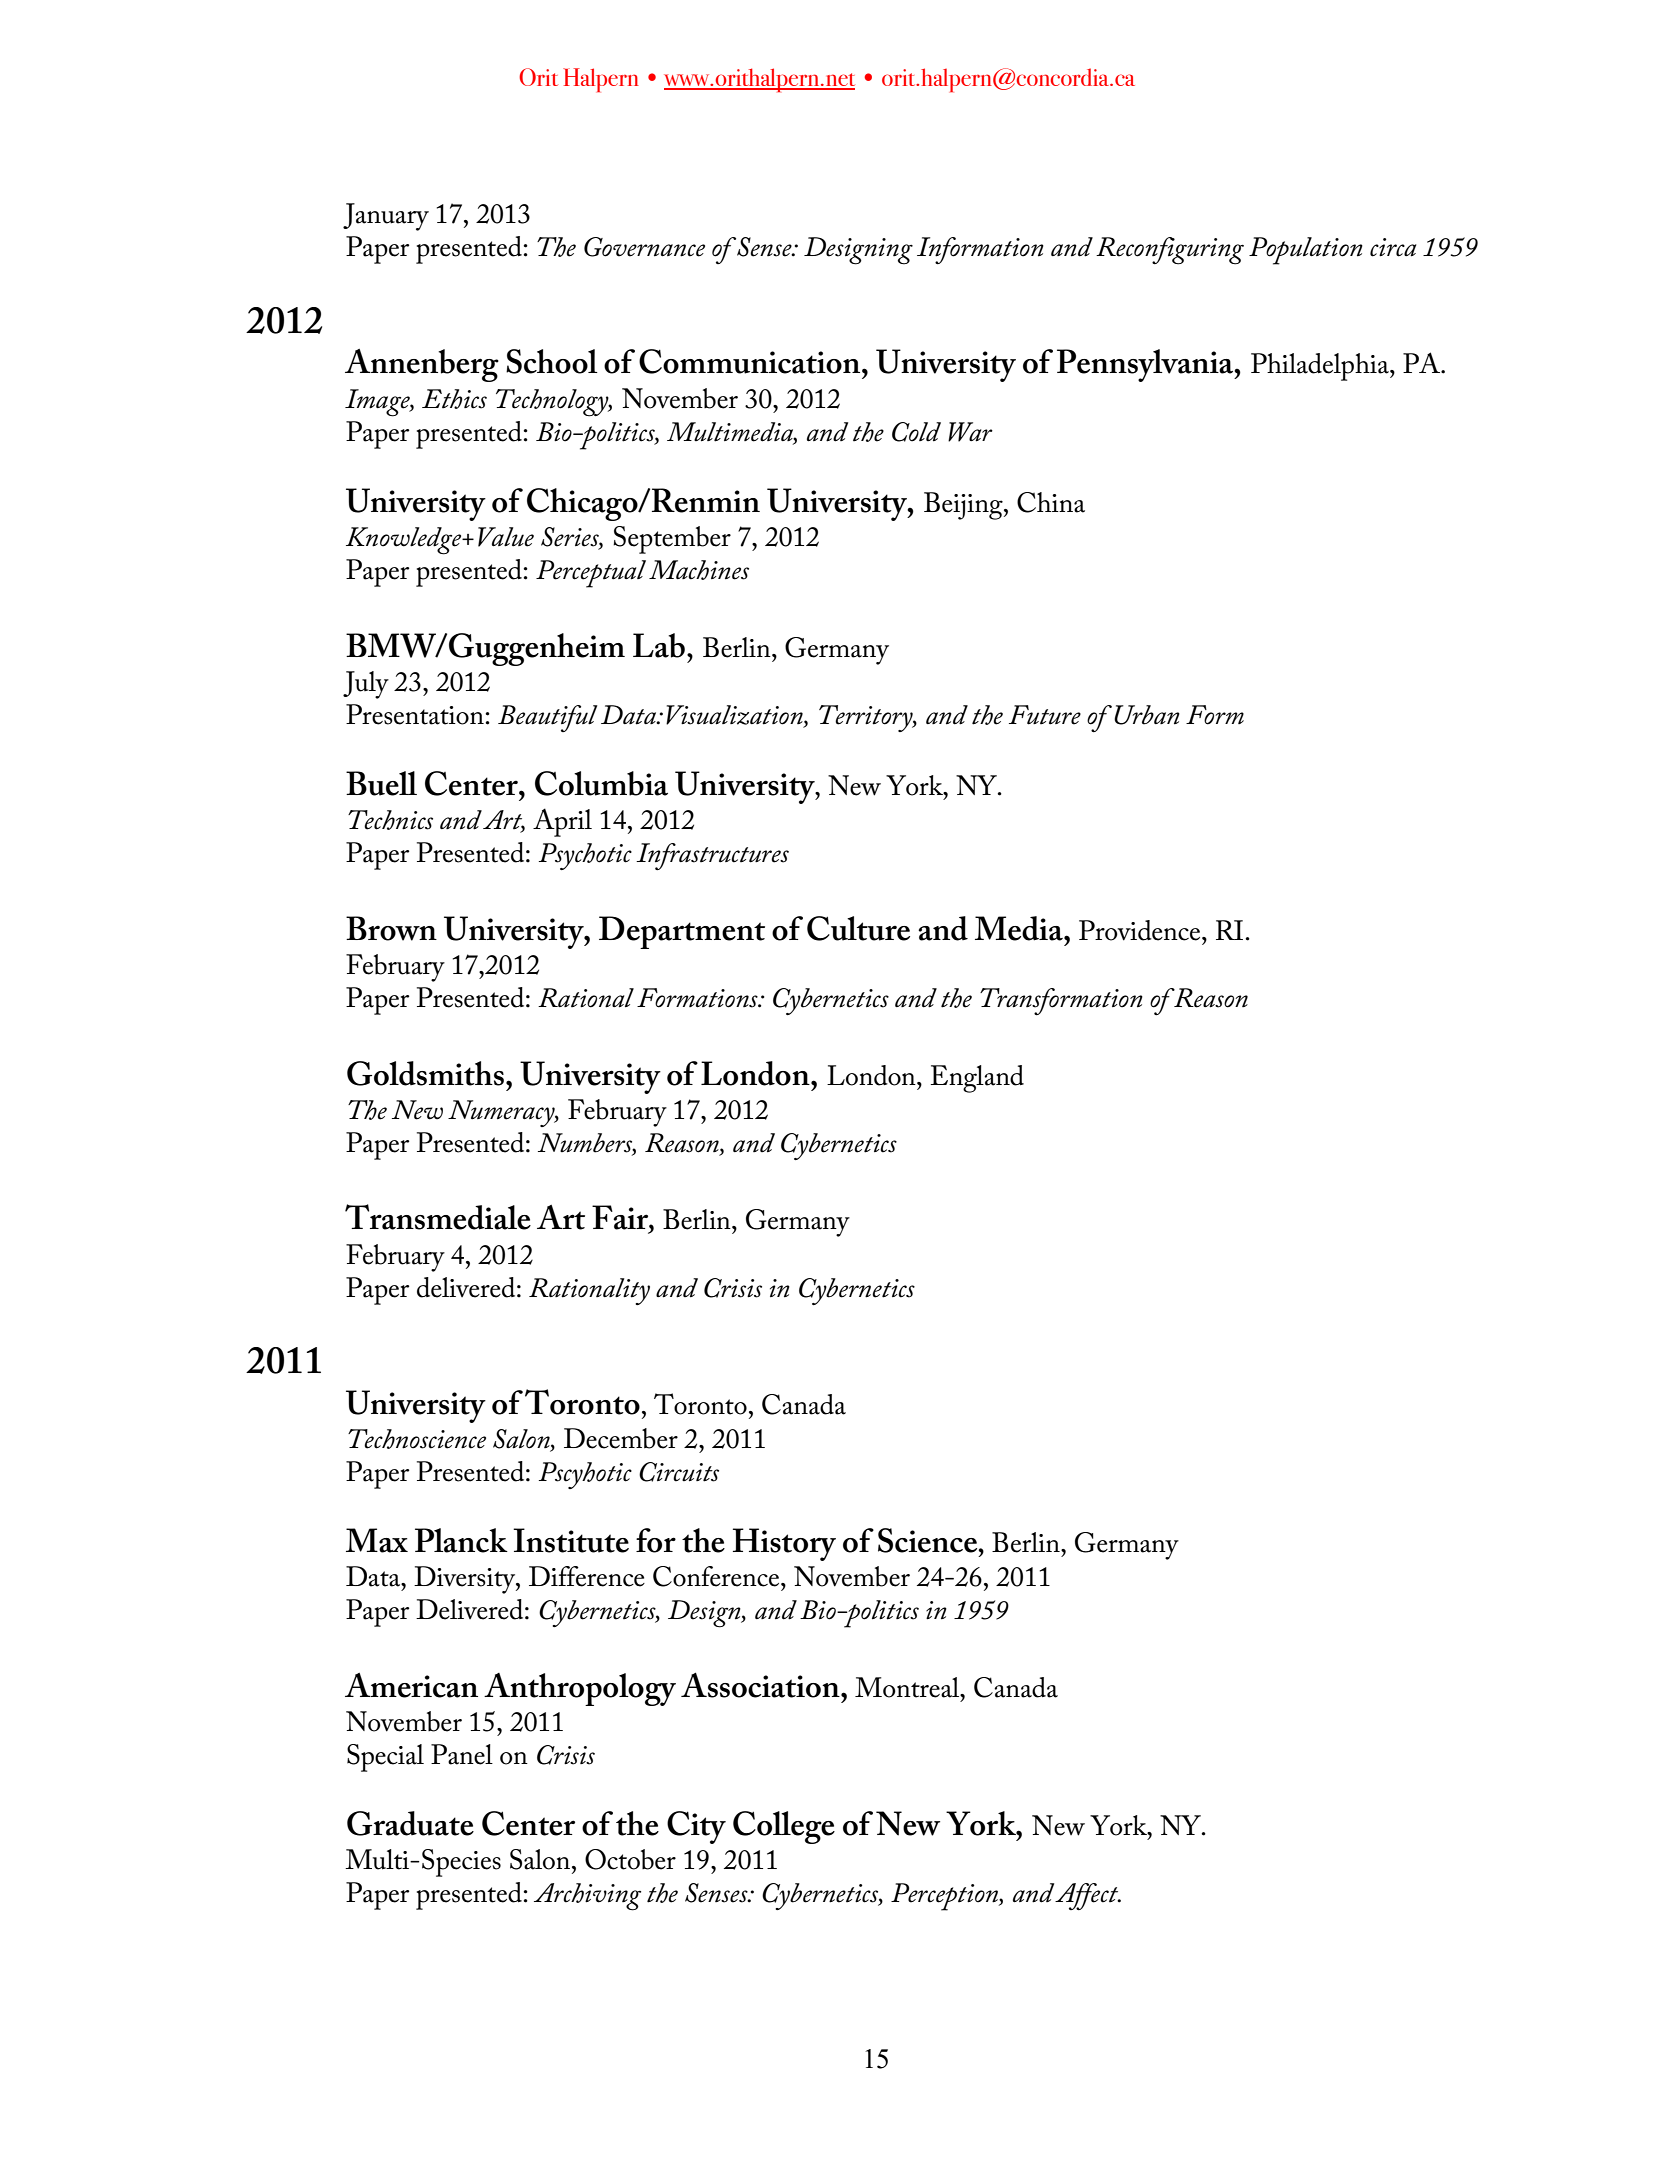 This screenshot has width=1679, height=2173. Describe the element at coordinates (751, 361) in the screenshot. I see `Communication` at that location.
